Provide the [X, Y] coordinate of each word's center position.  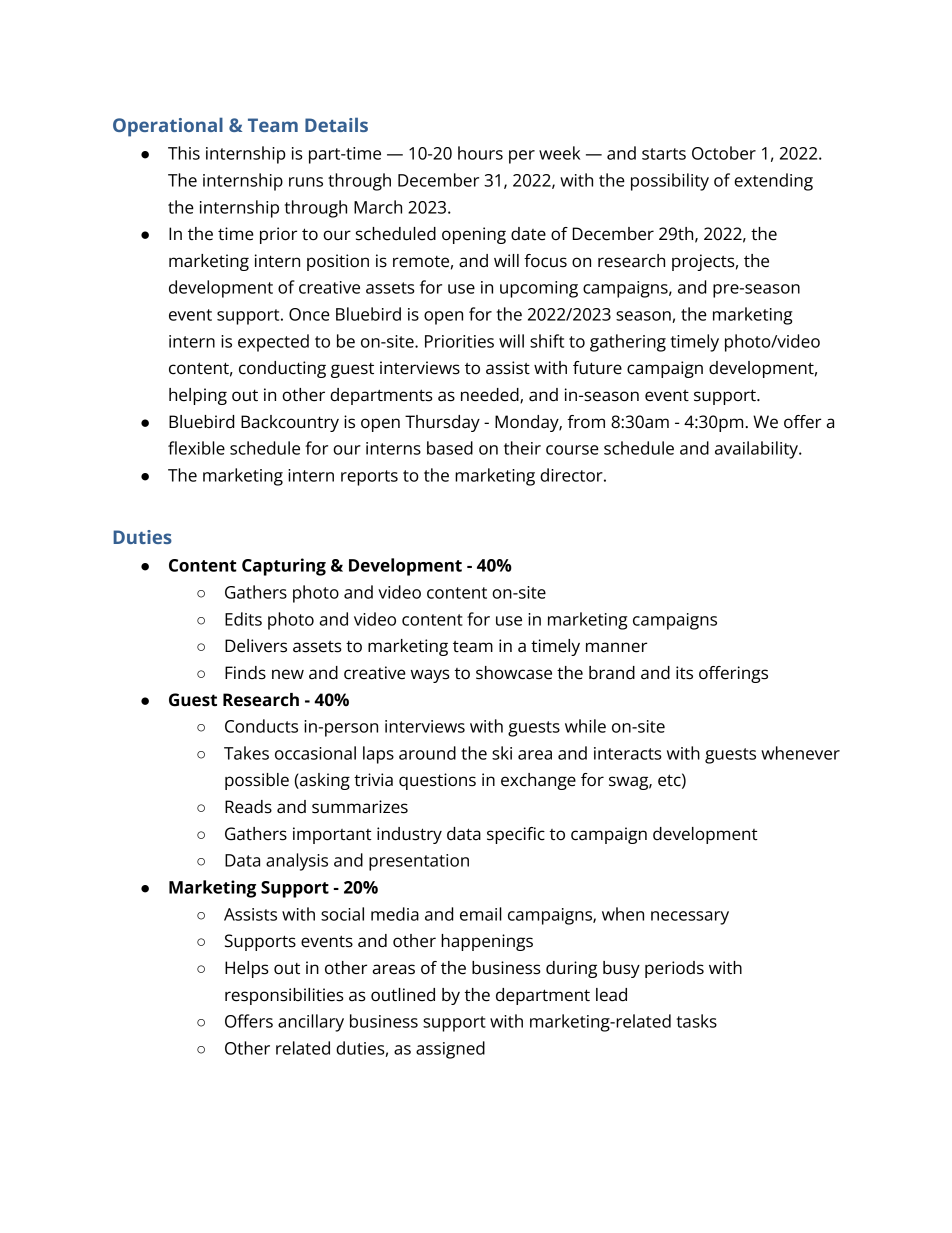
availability [757, 450]
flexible [196, 448]
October [724, 153]
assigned [450, 1050]
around [427, 753]
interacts [627, 753]
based [450, 448]
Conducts [261, 726]
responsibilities [284, 996]
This [184, 153]
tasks [696, 1021]
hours [480, 153]
